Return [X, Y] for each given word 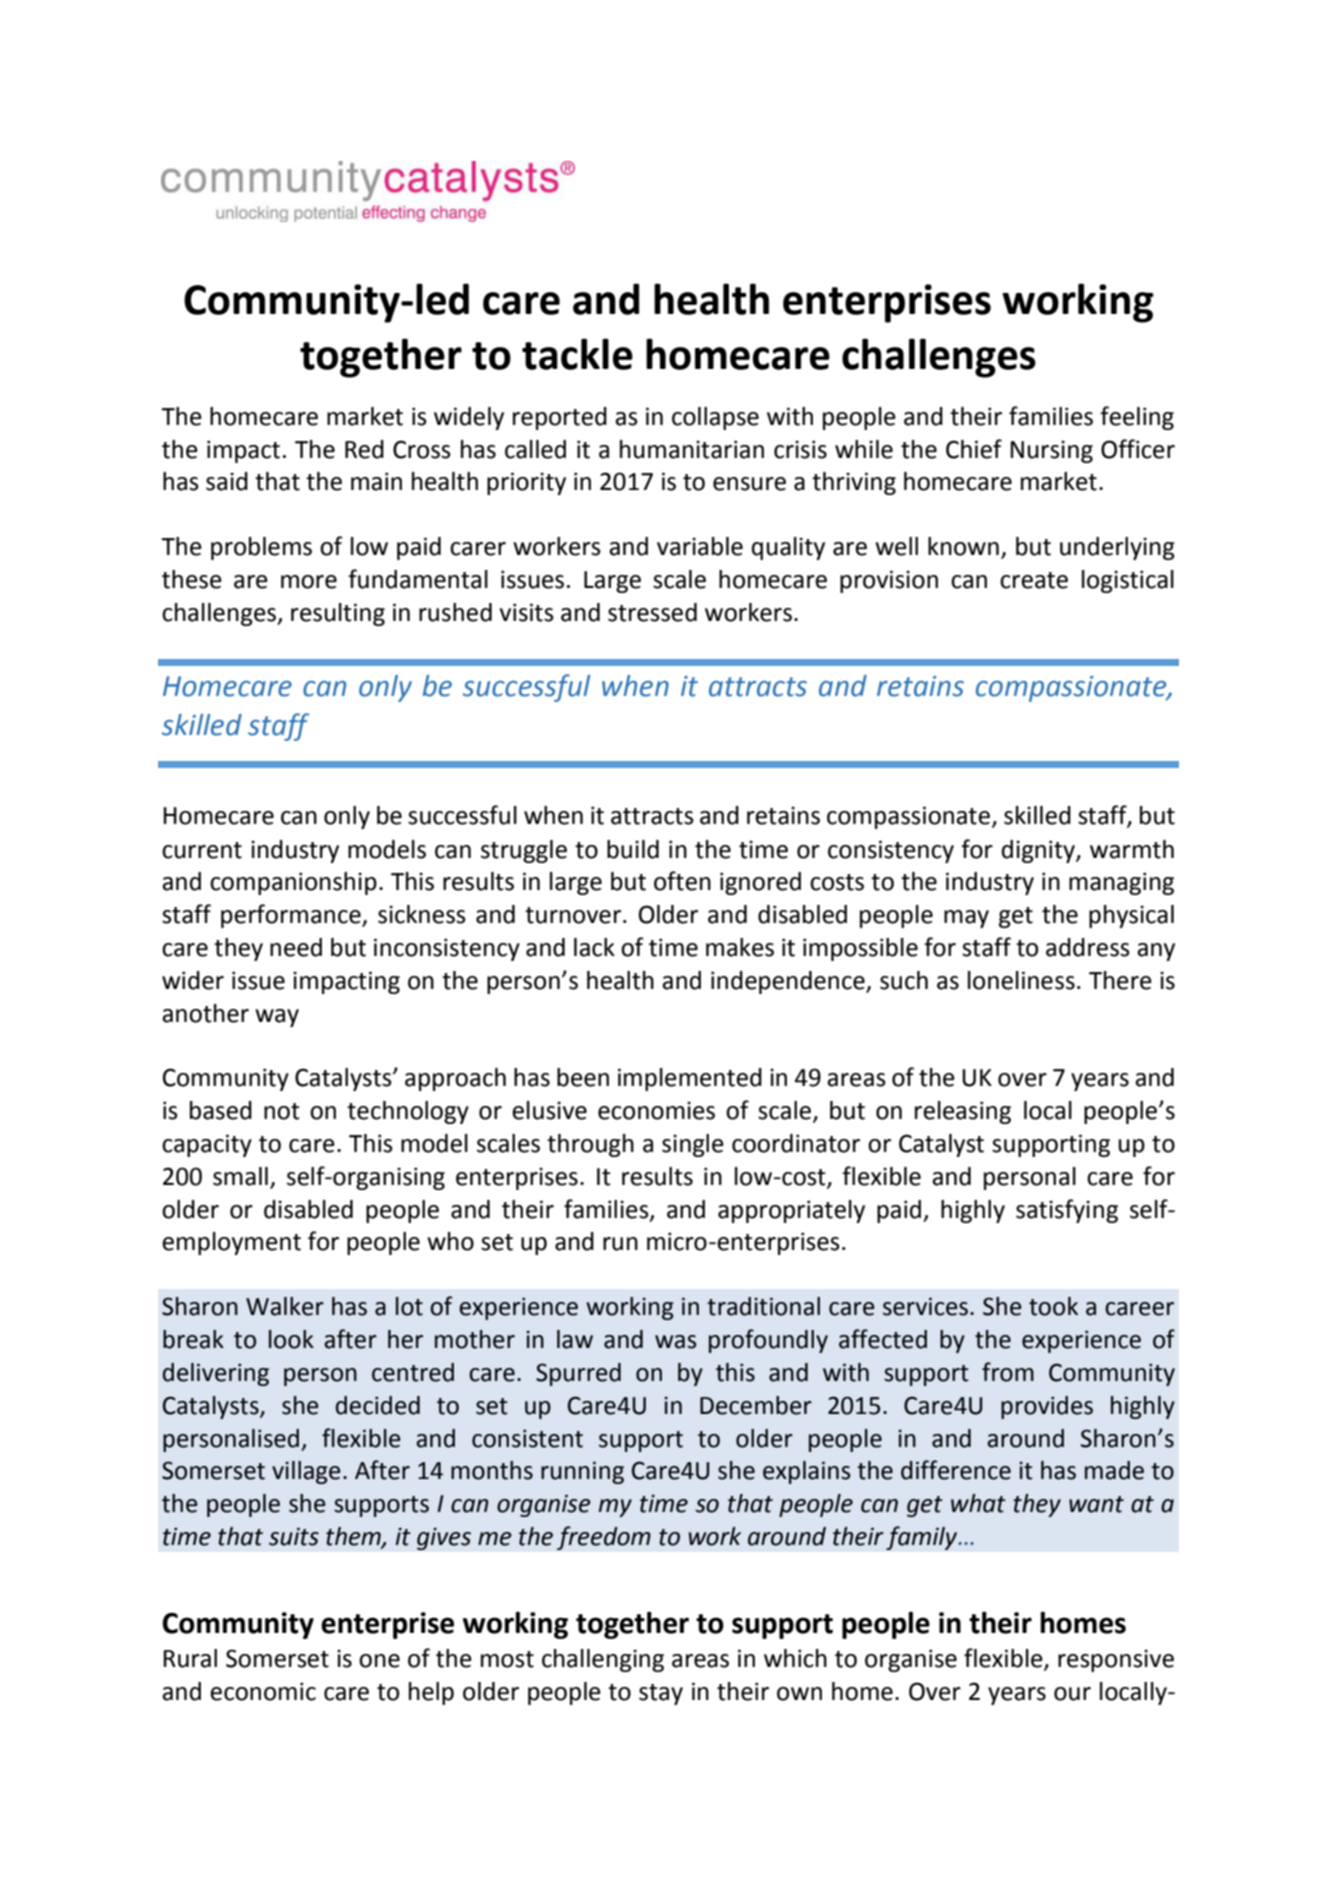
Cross [422, 449]
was [676, 1342]
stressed [652, 612]
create [1034, 580]
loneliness [1021, 980]
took [1053, 1306]
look [291, 1339]
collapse [715, 418]
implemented [690, 1079]
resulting [338, 614]
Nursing [1051, 451]
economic [263, 1691]
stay [661, 1694]
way [277, 1018]
